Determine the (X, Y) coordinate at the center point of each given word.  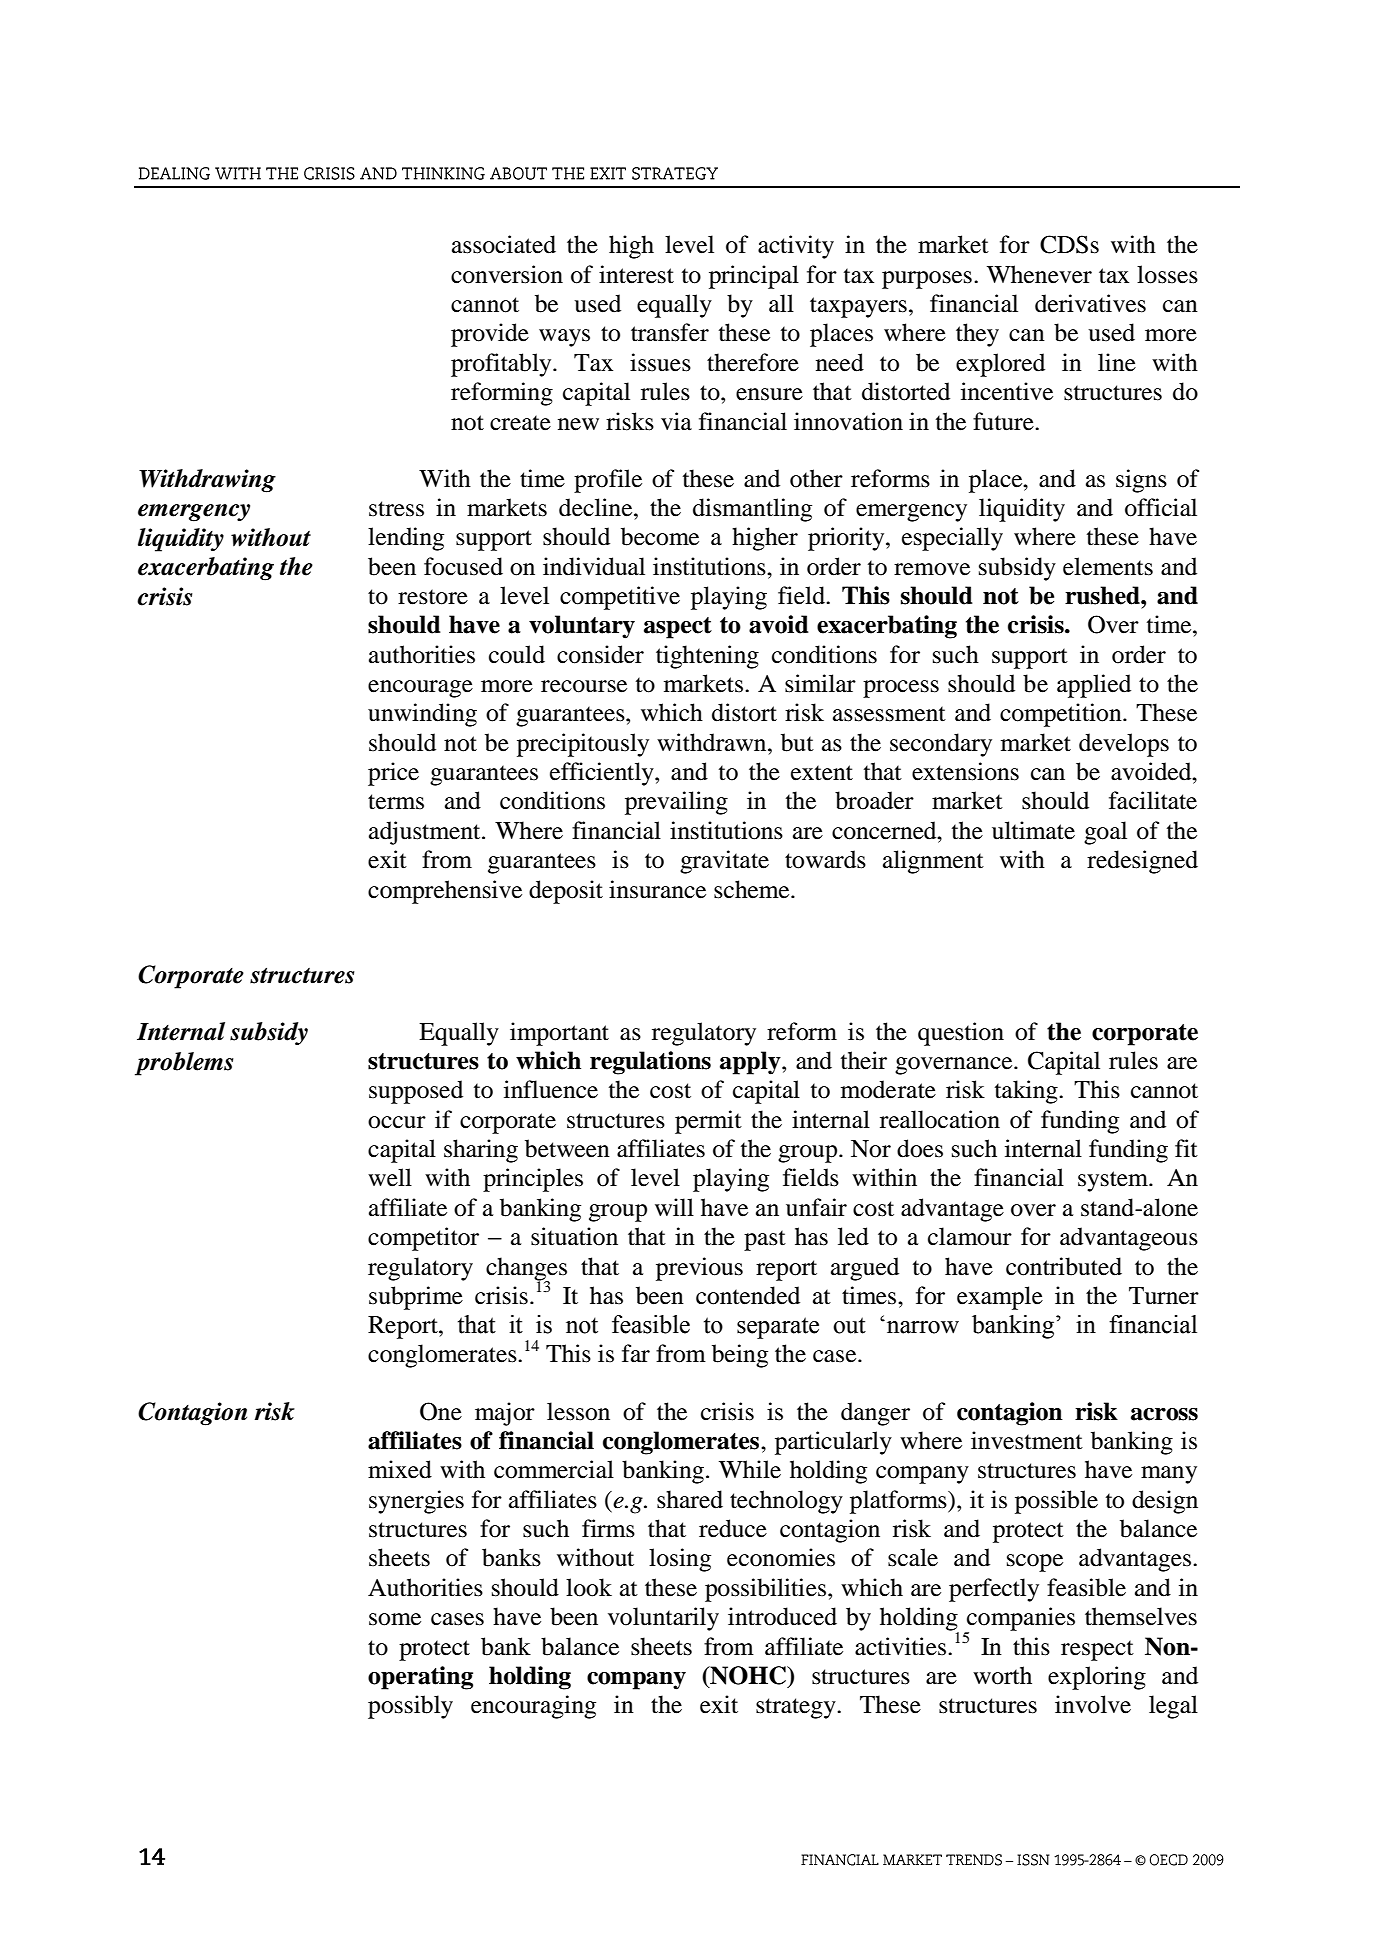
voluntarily (663, 1619)
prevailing (676, 803)
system (1114, 1181)
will (674, 1207)
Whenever (1039, 274)
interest (636, 274)
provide (490, 335)
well (390, 1177)
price (393, 774)
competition (1062, 715)
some (395, 1619)
